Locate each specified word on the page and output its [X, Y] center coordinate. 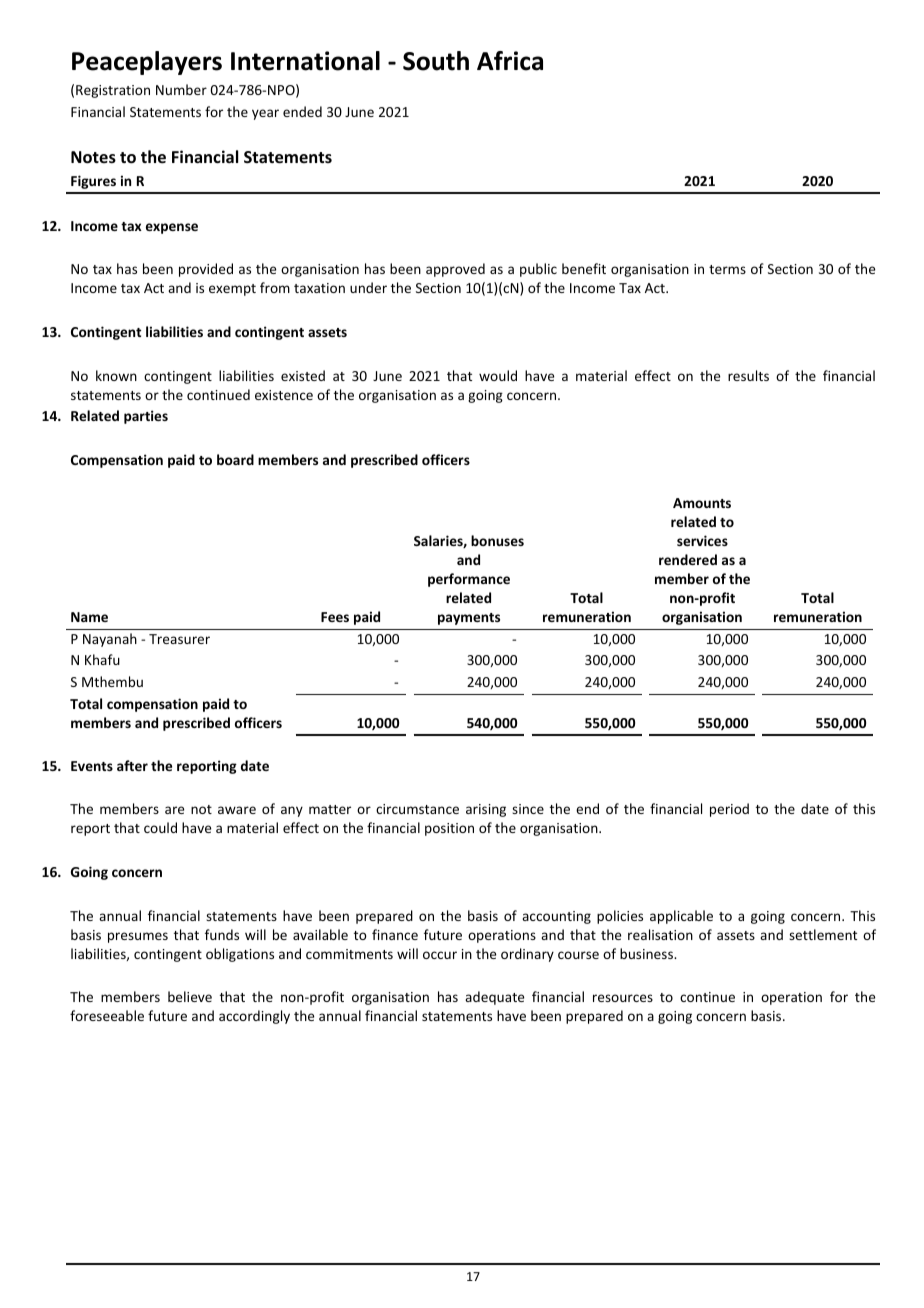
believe [190, 996]
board [235, 459]
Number [181, 89]
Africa [510, 61]
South [436, 61]
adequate [494, 998]
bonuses [497, 540]
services [702, 540]
